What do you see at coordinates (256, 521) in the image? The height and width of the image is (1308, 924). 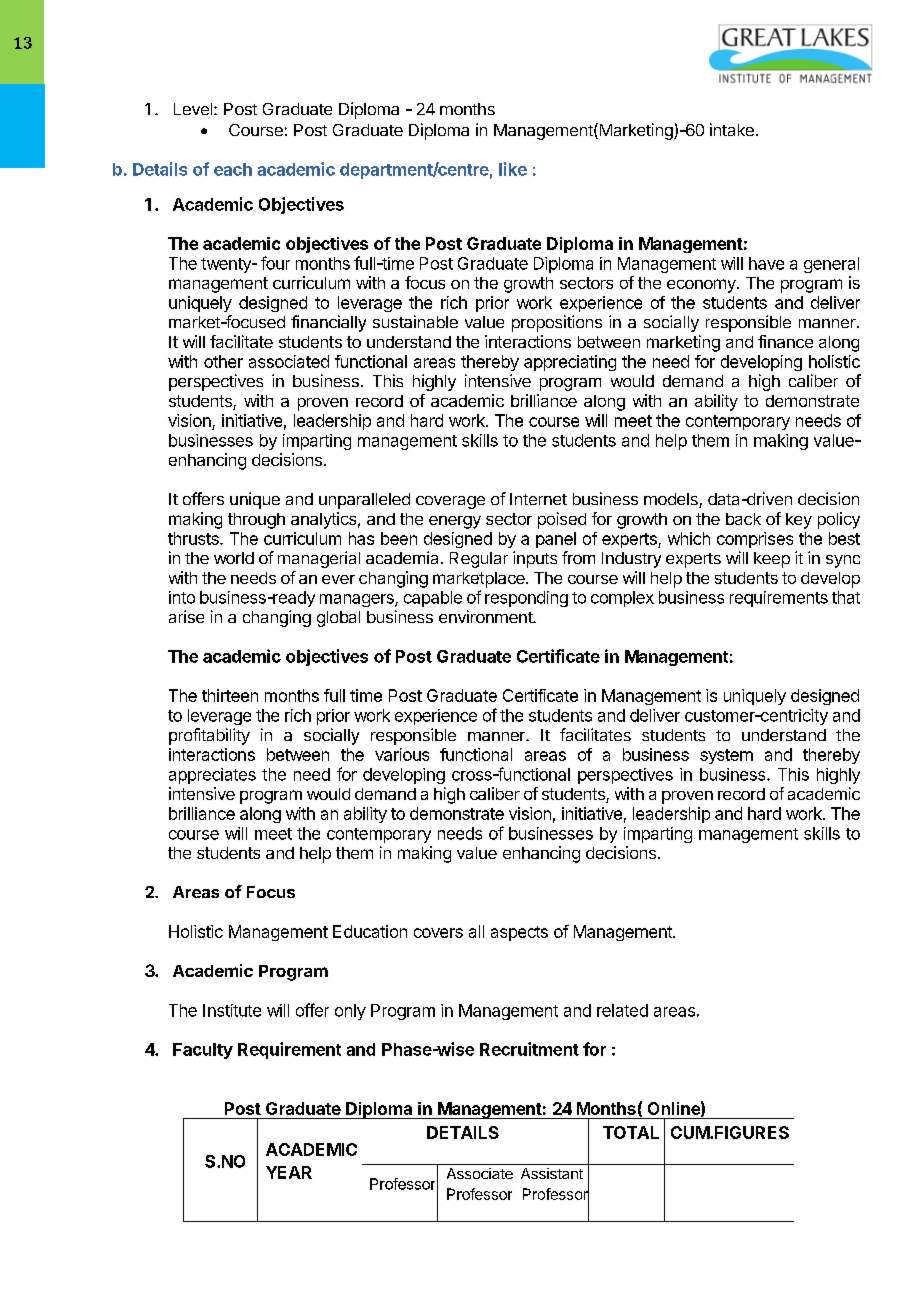 I see `through` at bounding box center [256, 521].
